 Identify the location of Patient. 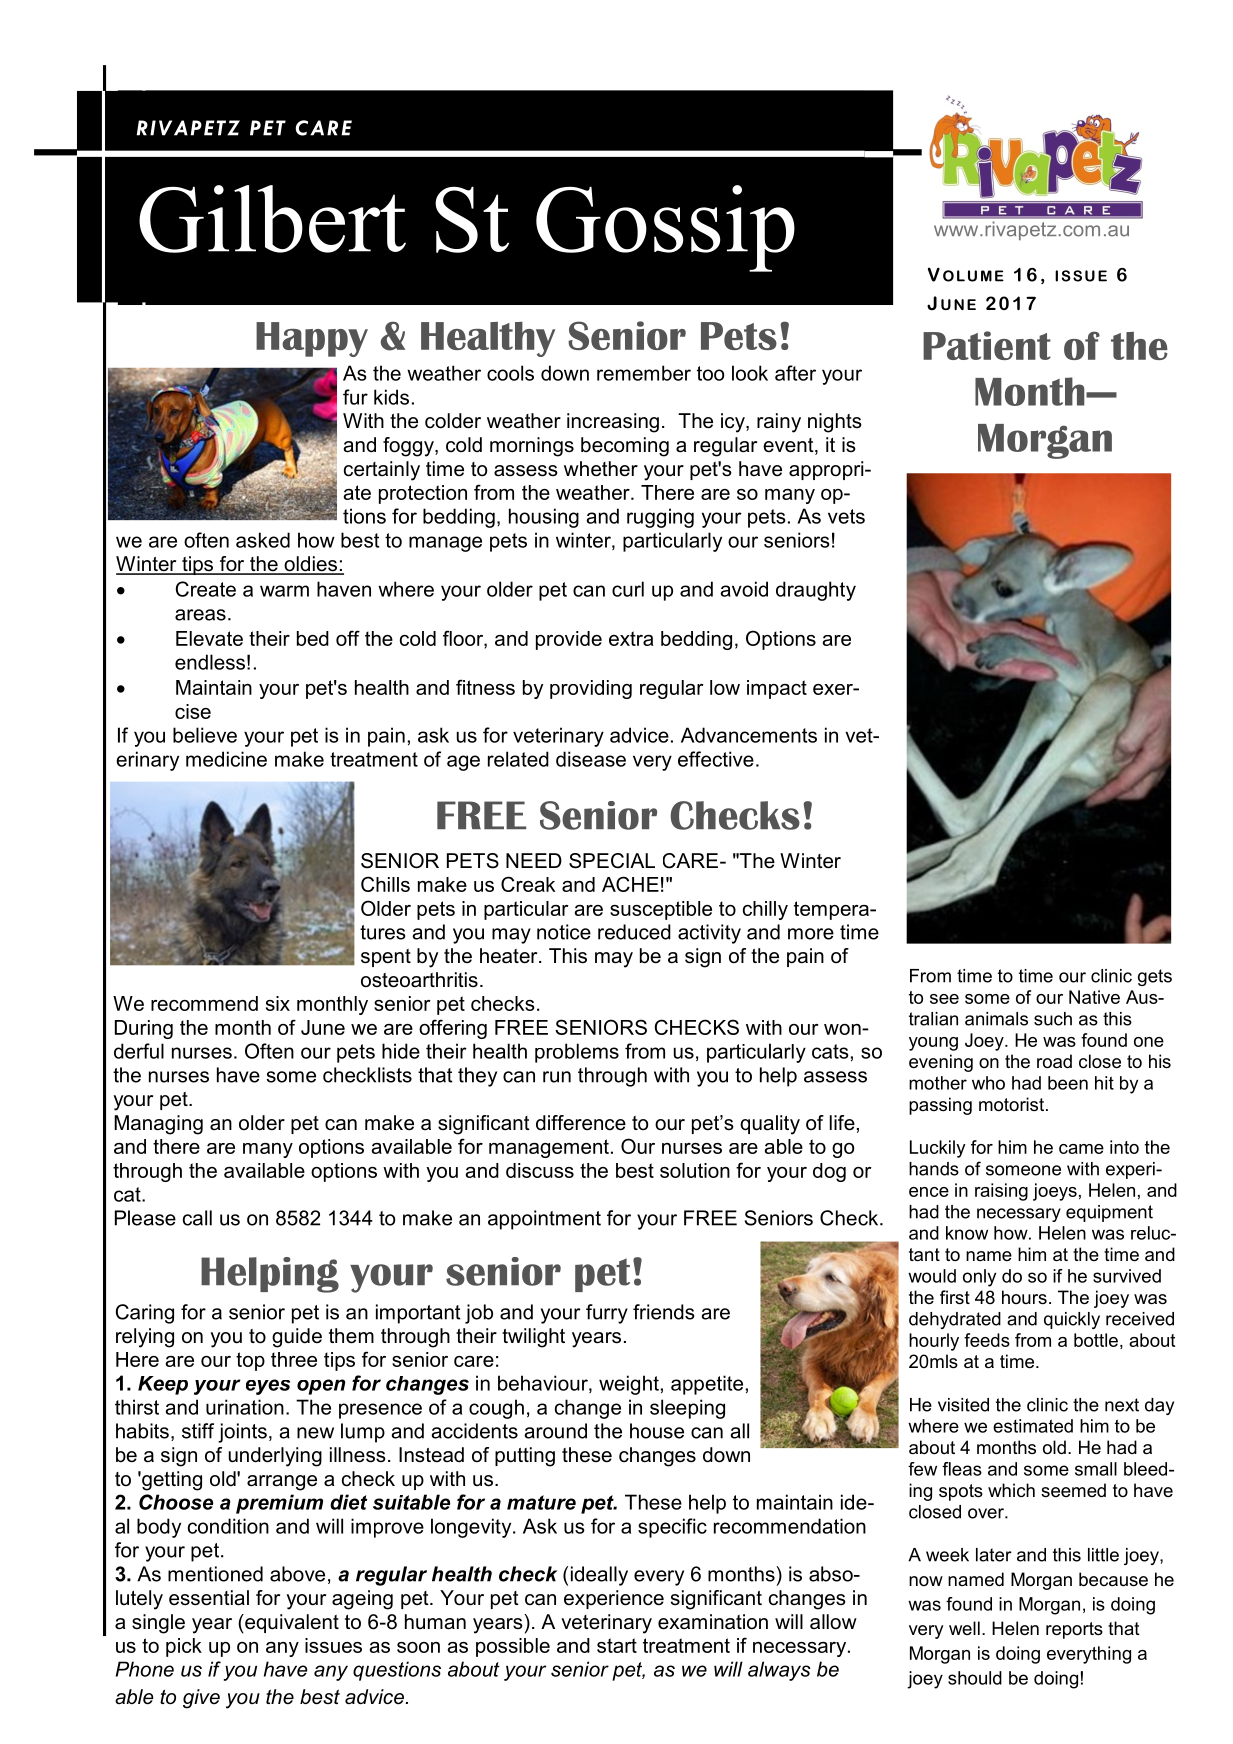
(987, 345).
